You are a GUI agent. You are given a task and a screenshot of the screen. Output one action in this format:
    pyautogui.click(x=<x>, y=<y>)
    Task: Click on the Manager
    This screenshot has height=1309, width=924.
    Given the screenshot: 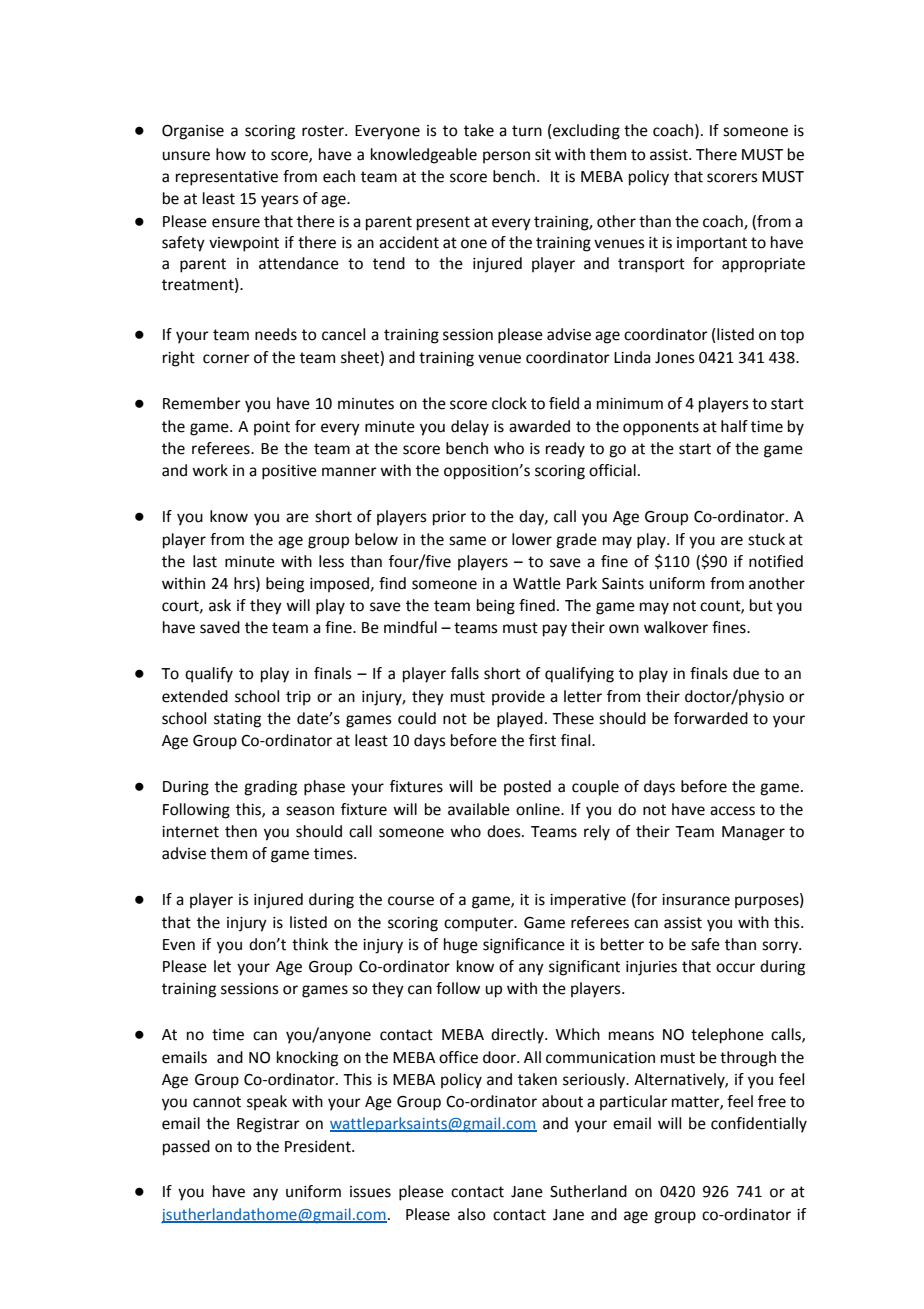 What is the action you would take?
    pyautogui.click(x=753, y=833)
